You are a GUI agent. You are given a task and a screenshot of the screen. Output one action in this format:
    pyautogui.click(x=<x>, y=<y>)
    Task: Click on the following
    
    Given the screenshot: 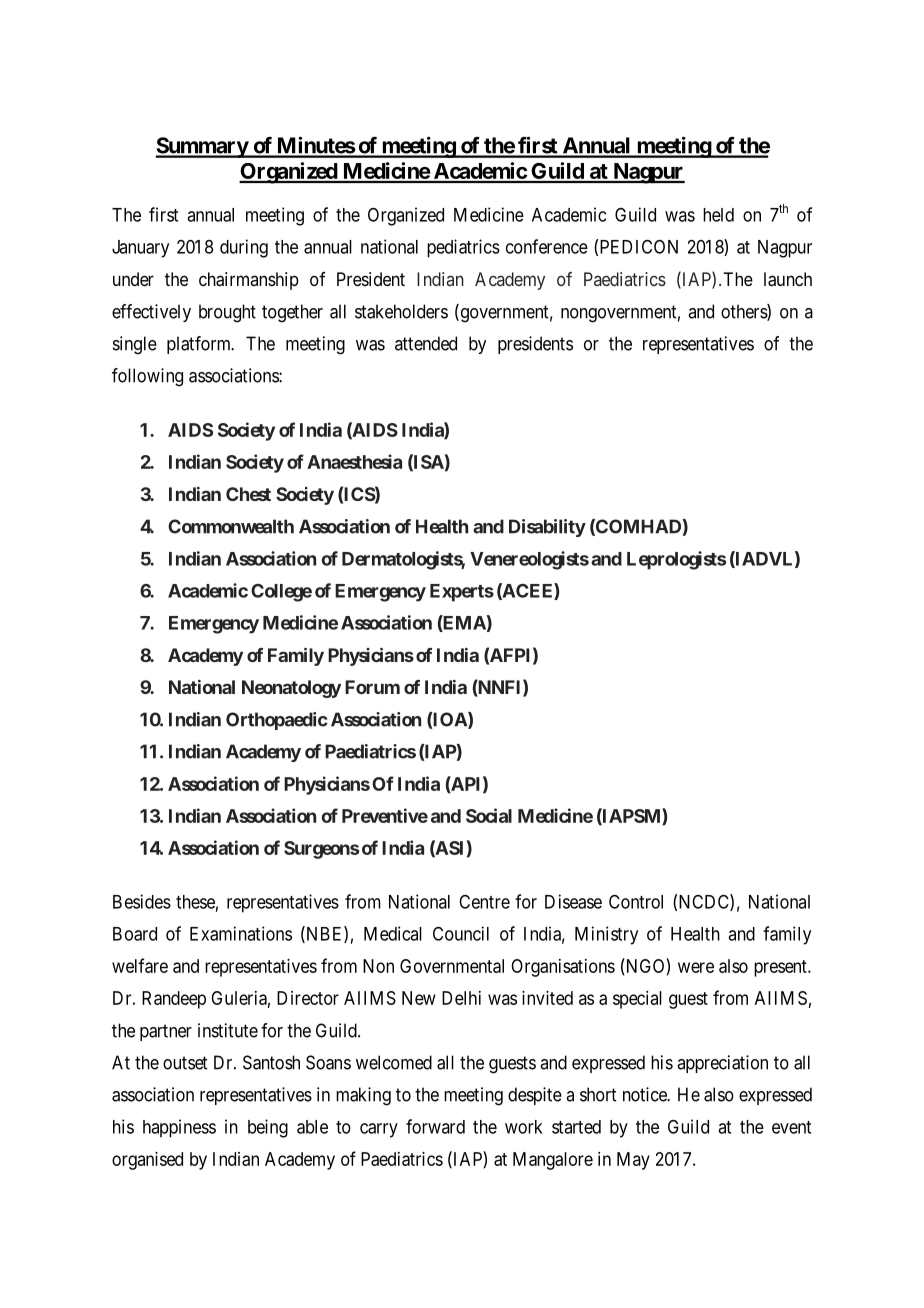 What is the action you would take?
    pyautogui.click(x=147, y=377)
